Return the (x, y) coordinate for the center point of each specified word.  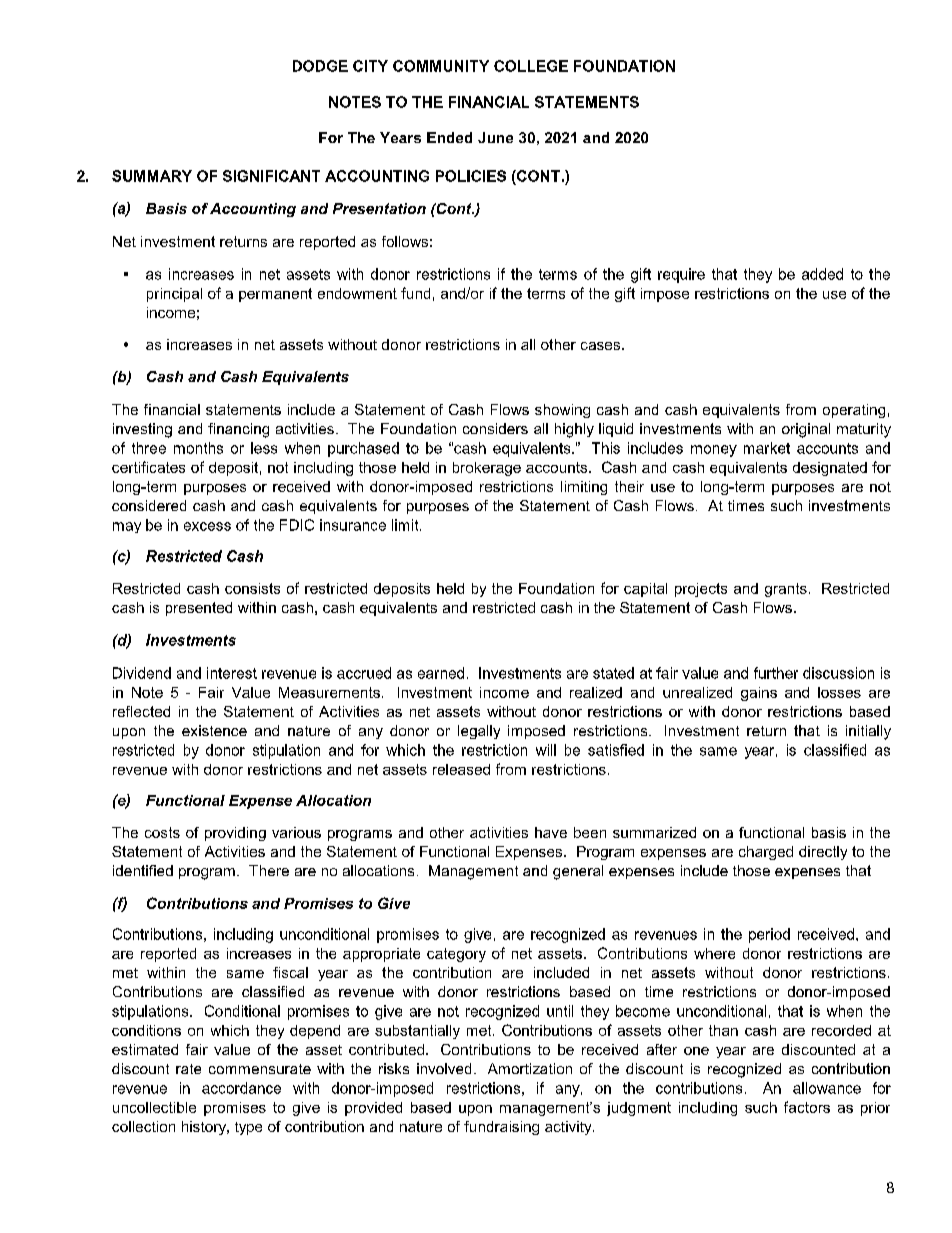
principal (174, 295)
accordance (241, 1088)
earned (441, 673)
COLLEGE (531, 66)
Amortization (530, 1068)
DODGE (320, 66)
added (822, 274)
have (551, 832)
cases (602, 346)
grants (786, 590)
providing (235, 834)
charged (766, 853)
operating (854, 411)
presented (199, 609)
